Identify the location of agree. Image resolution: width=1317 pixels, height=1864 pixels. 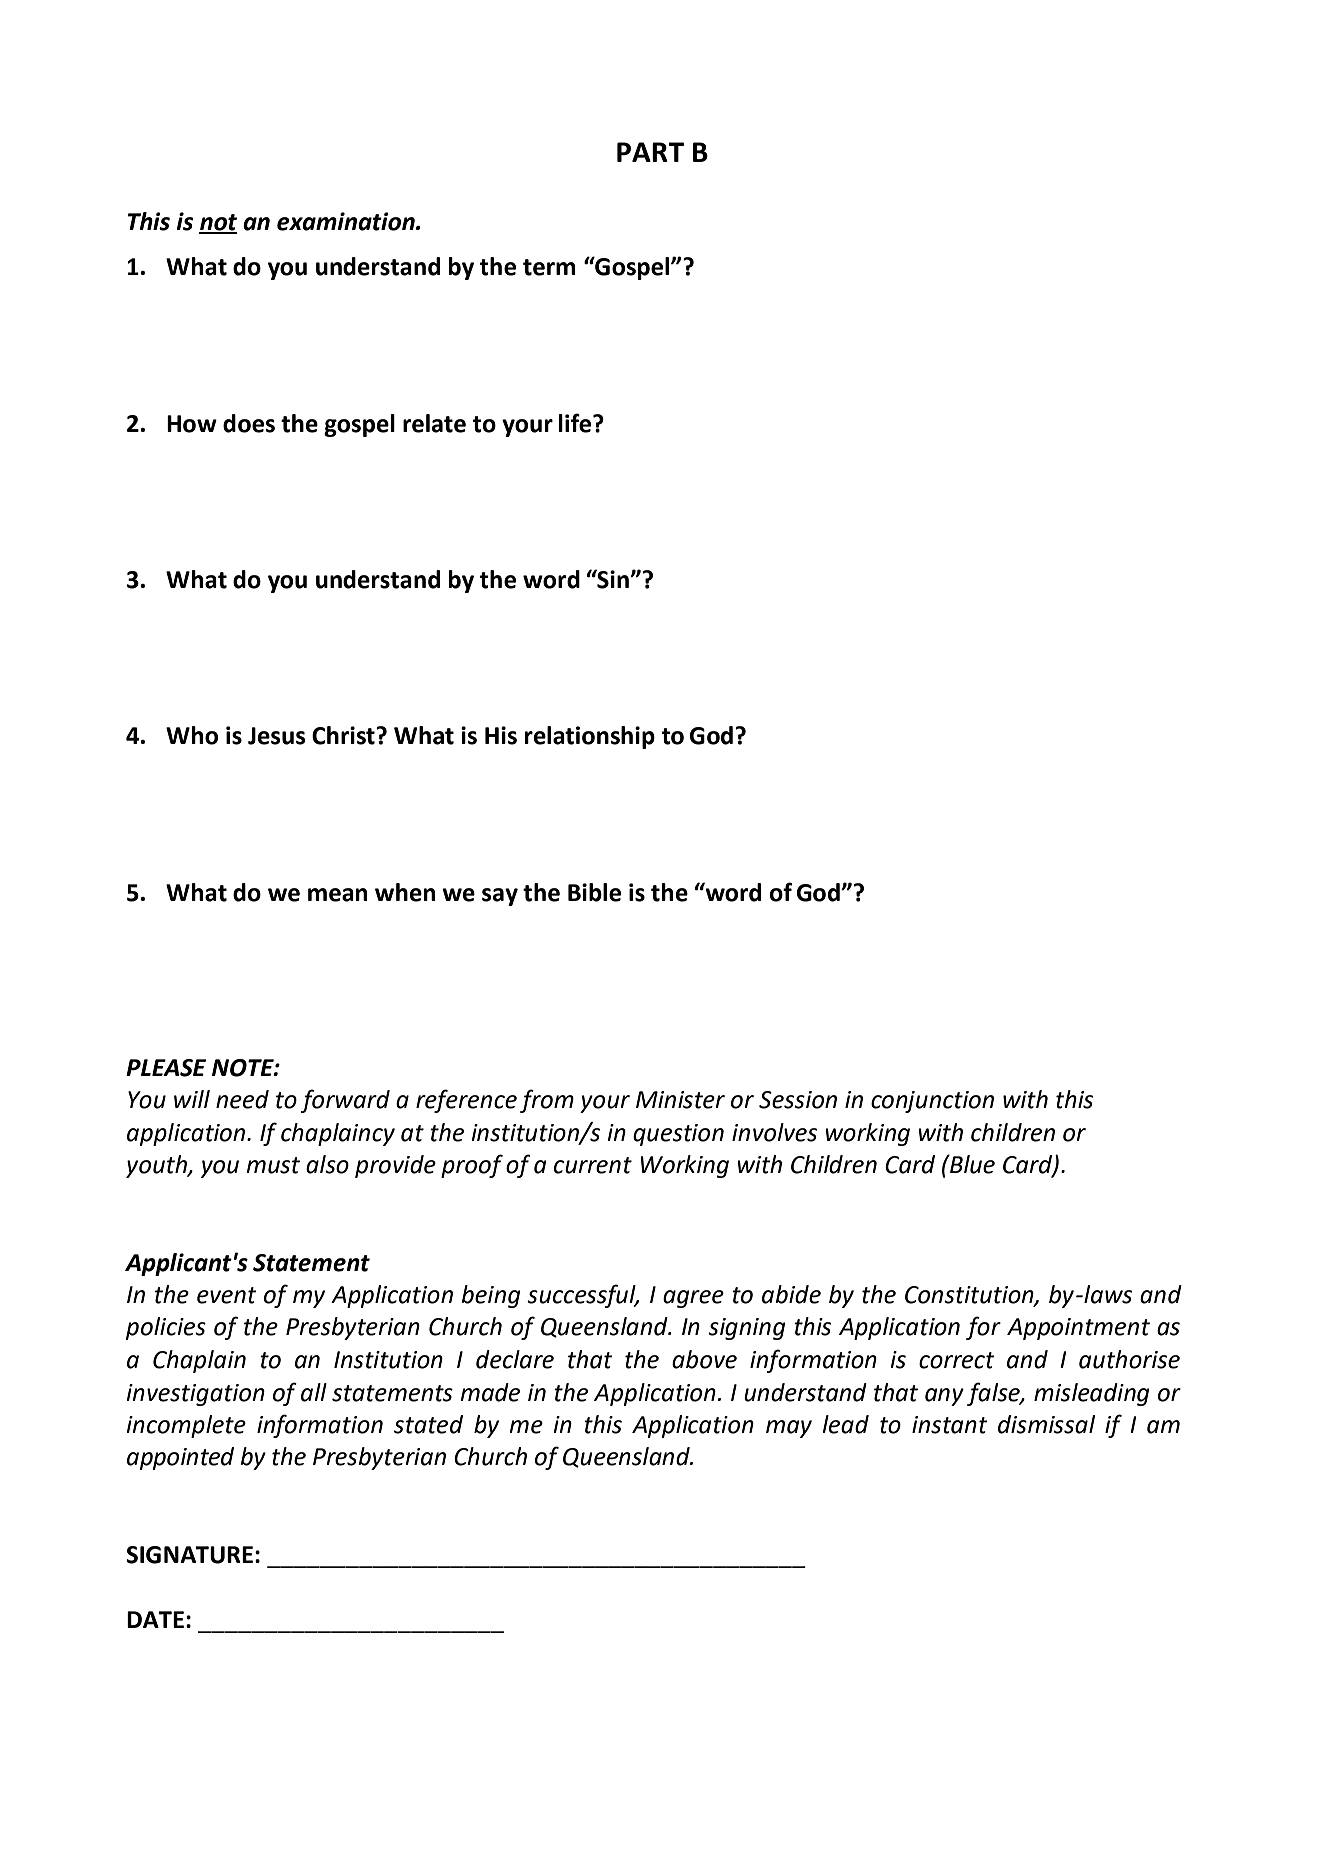
(693, 1299).
